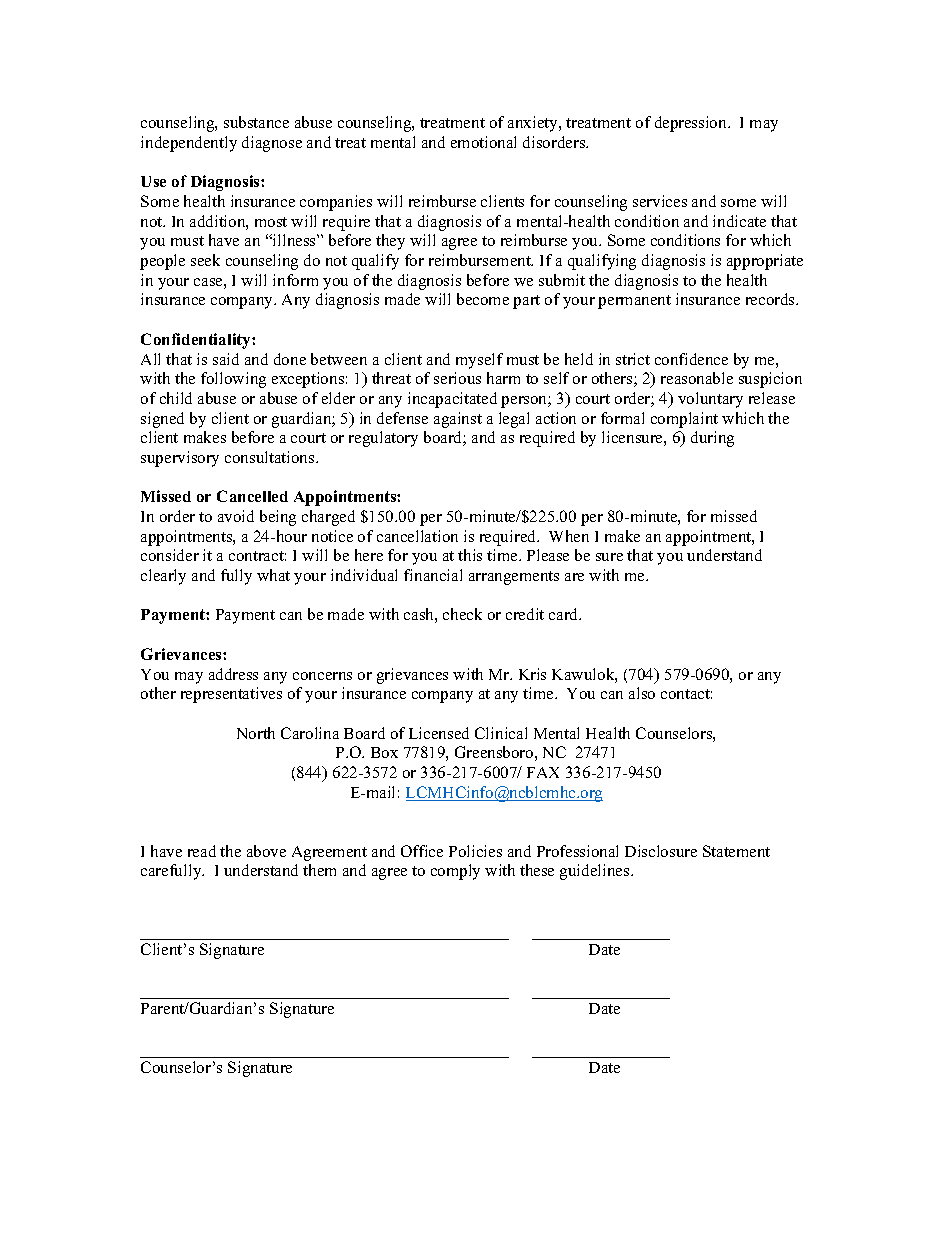  Describe the element at coordinates (642, 693) in the screenshot. I see `also` at that location.
